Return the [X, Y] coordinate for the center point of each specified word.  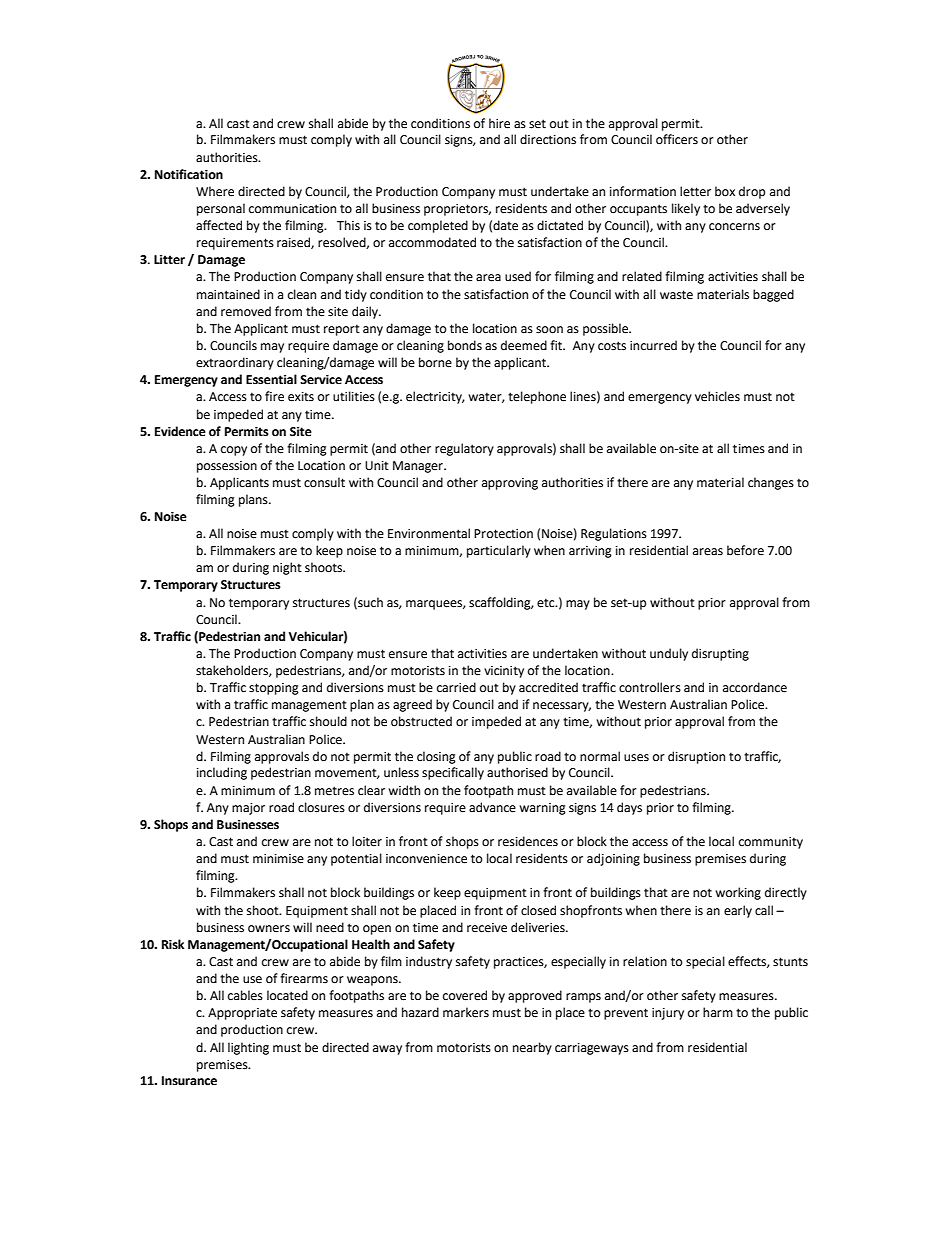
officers [677, 139]
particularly [499, 551]
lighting [248, 1048]
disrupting [720, 654]
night [287, 568]
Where [215, 191]
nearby [532, 1048]
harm [718, 1012]
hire [499, 123]
